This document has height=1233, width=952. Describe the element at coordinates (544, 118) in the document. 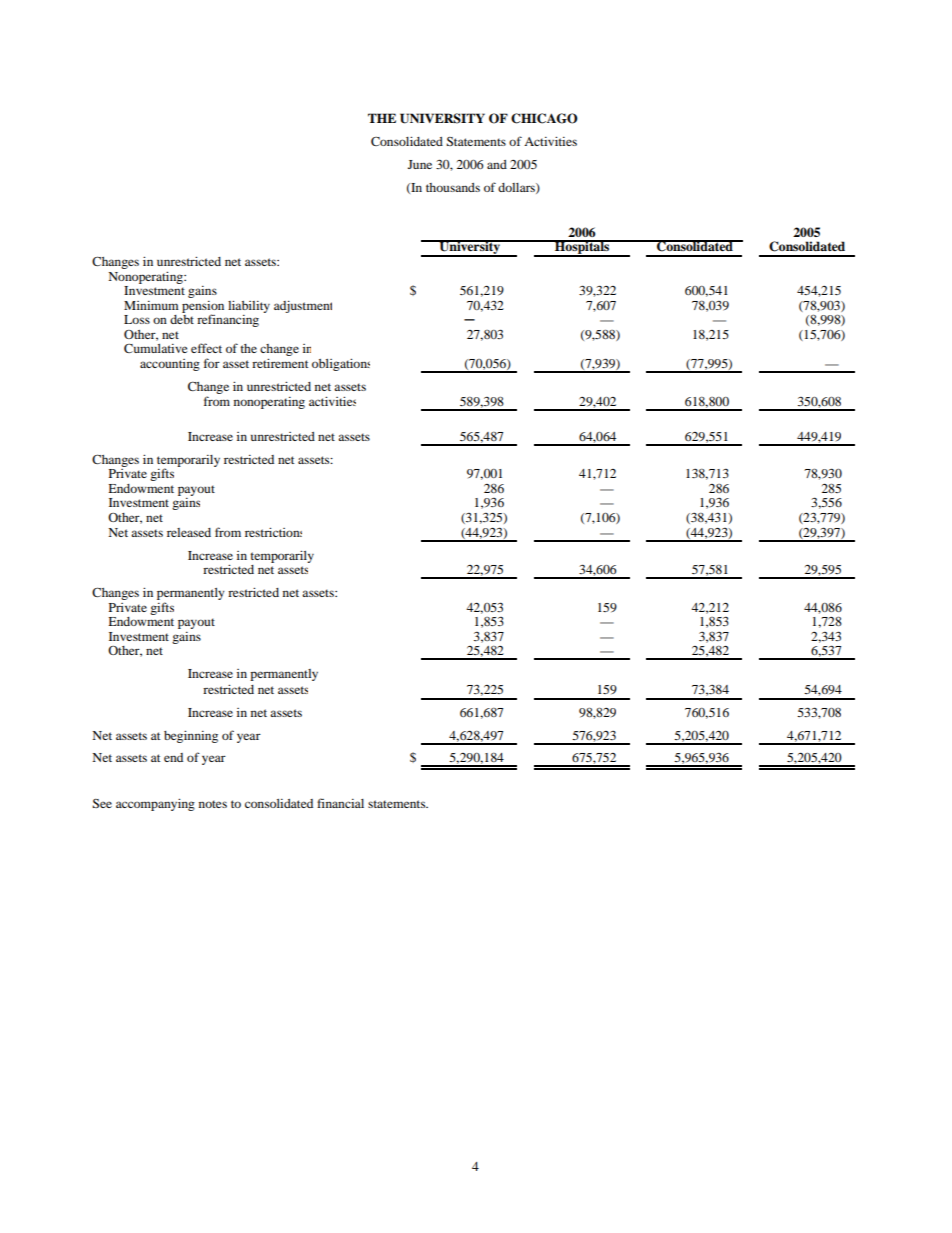

I see `CHICAGO` at that location.
